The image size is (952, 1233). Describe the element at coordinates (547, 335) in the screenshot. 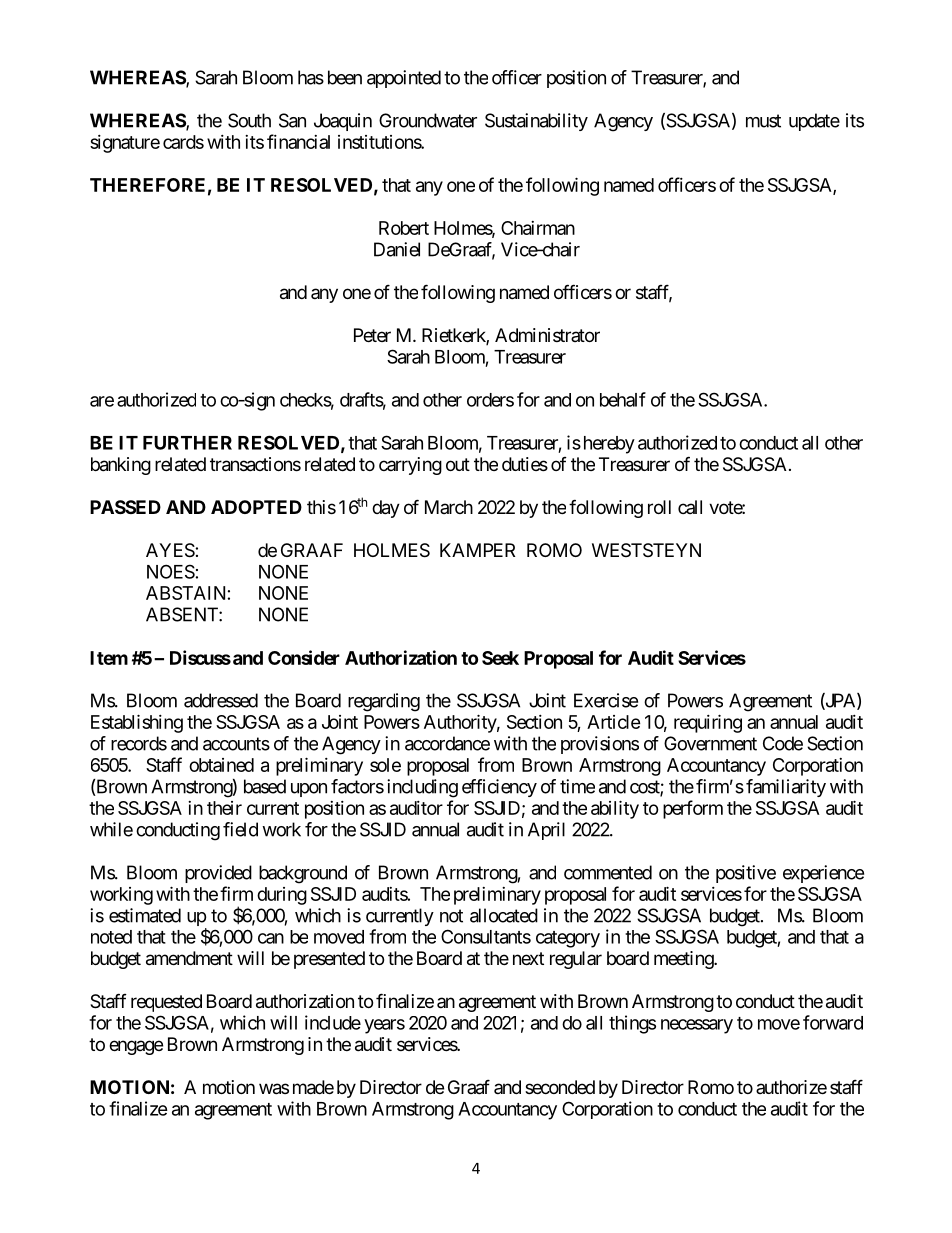

I see `Administrator` at that location.
